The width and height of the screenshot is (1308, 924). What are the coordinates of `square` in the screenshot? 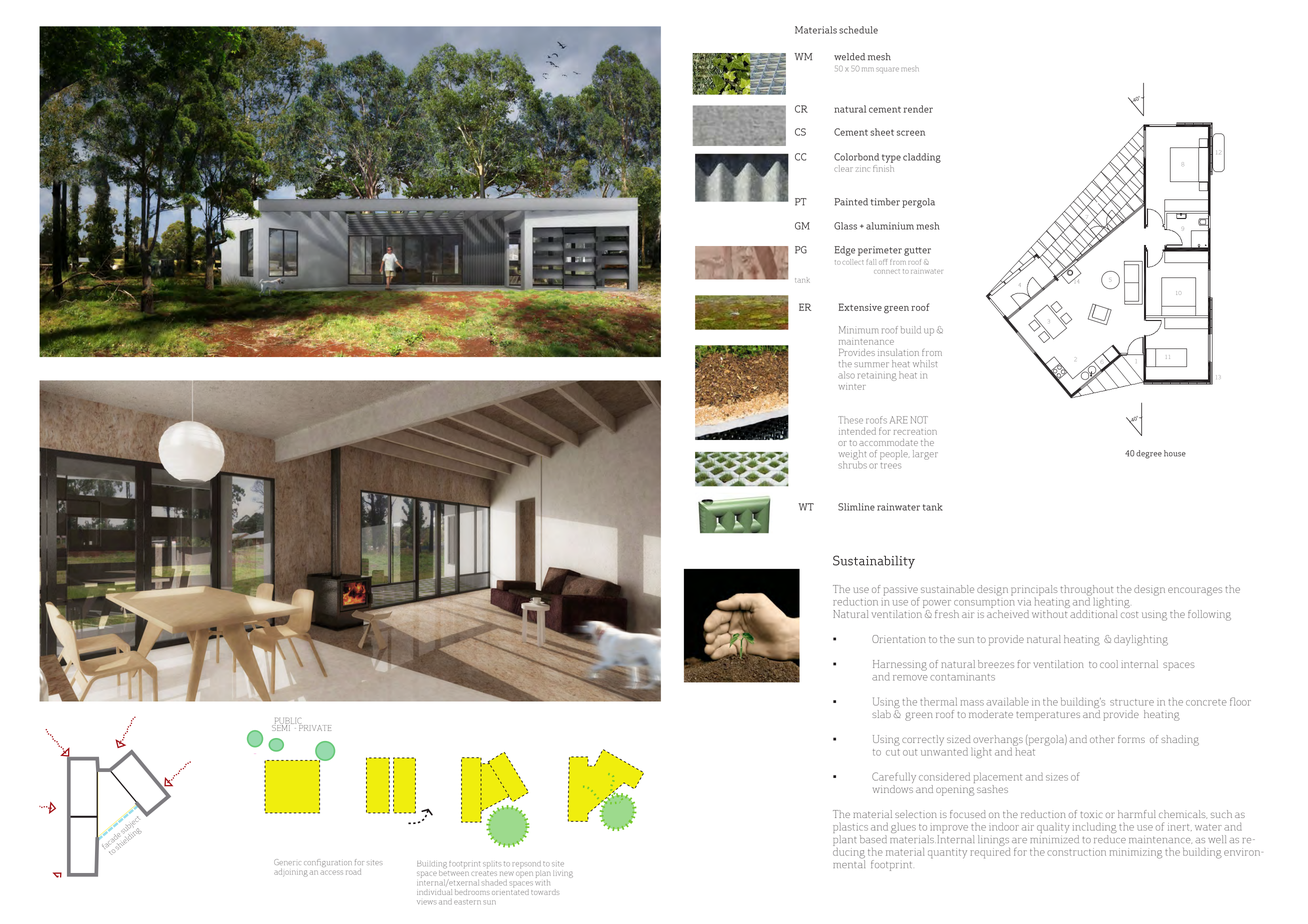 It's located at (887, 70).
